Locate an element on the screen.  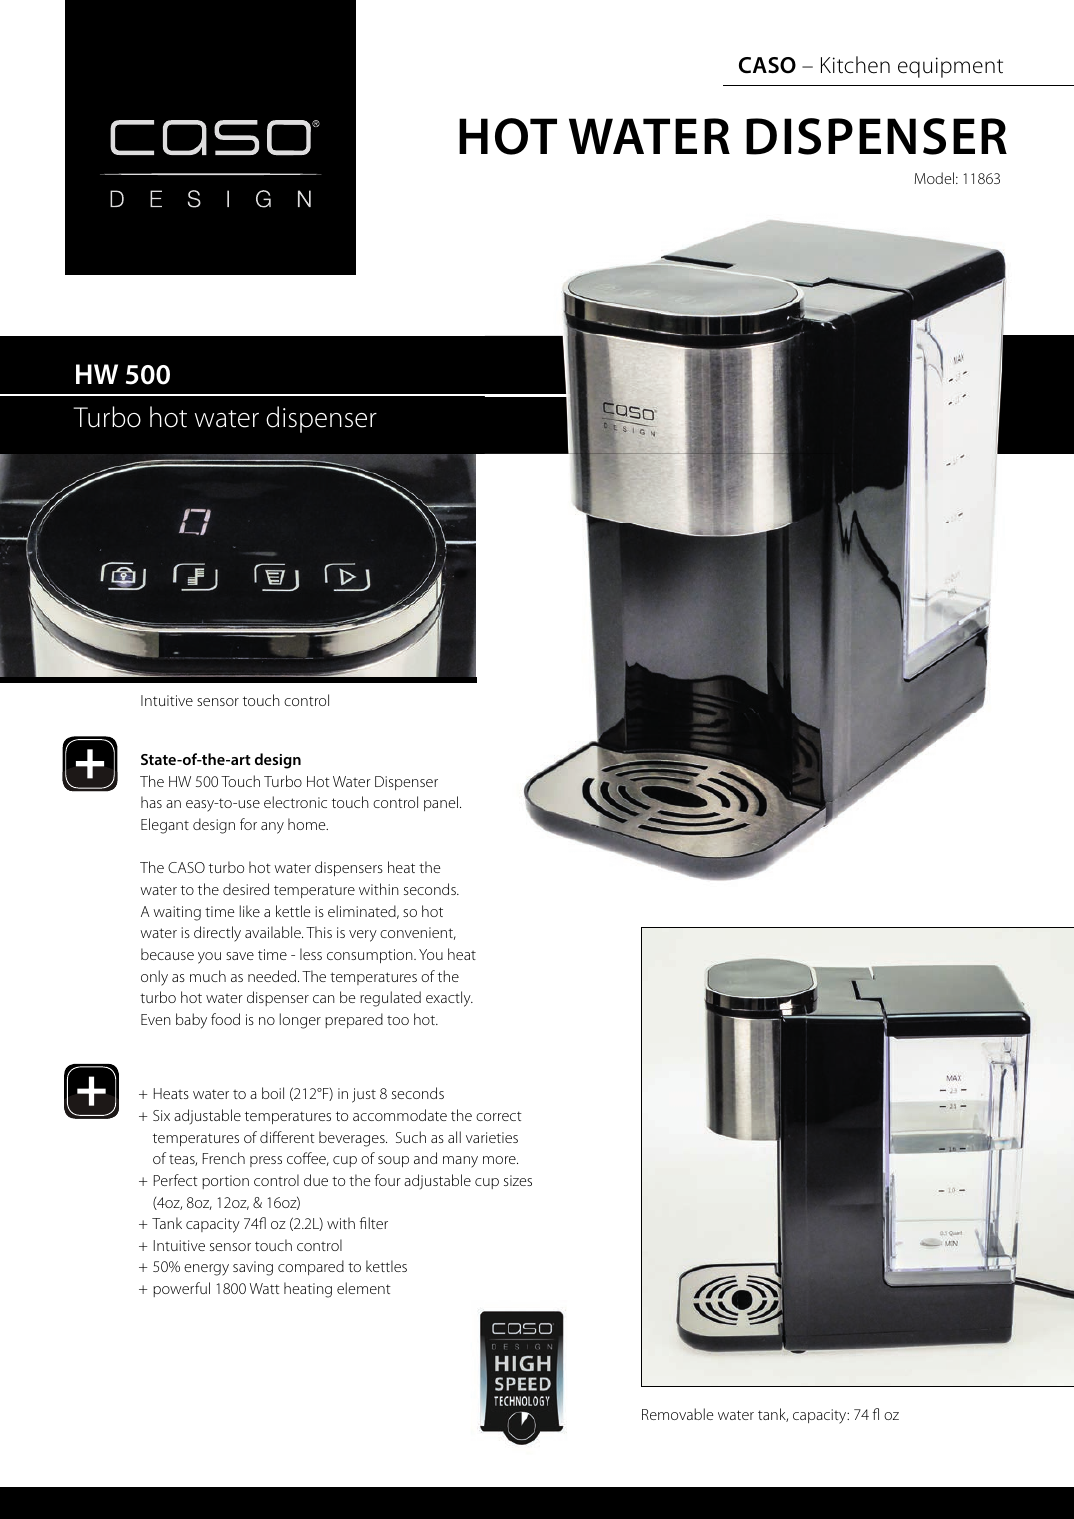
home is located at coordinates (308, 824).
